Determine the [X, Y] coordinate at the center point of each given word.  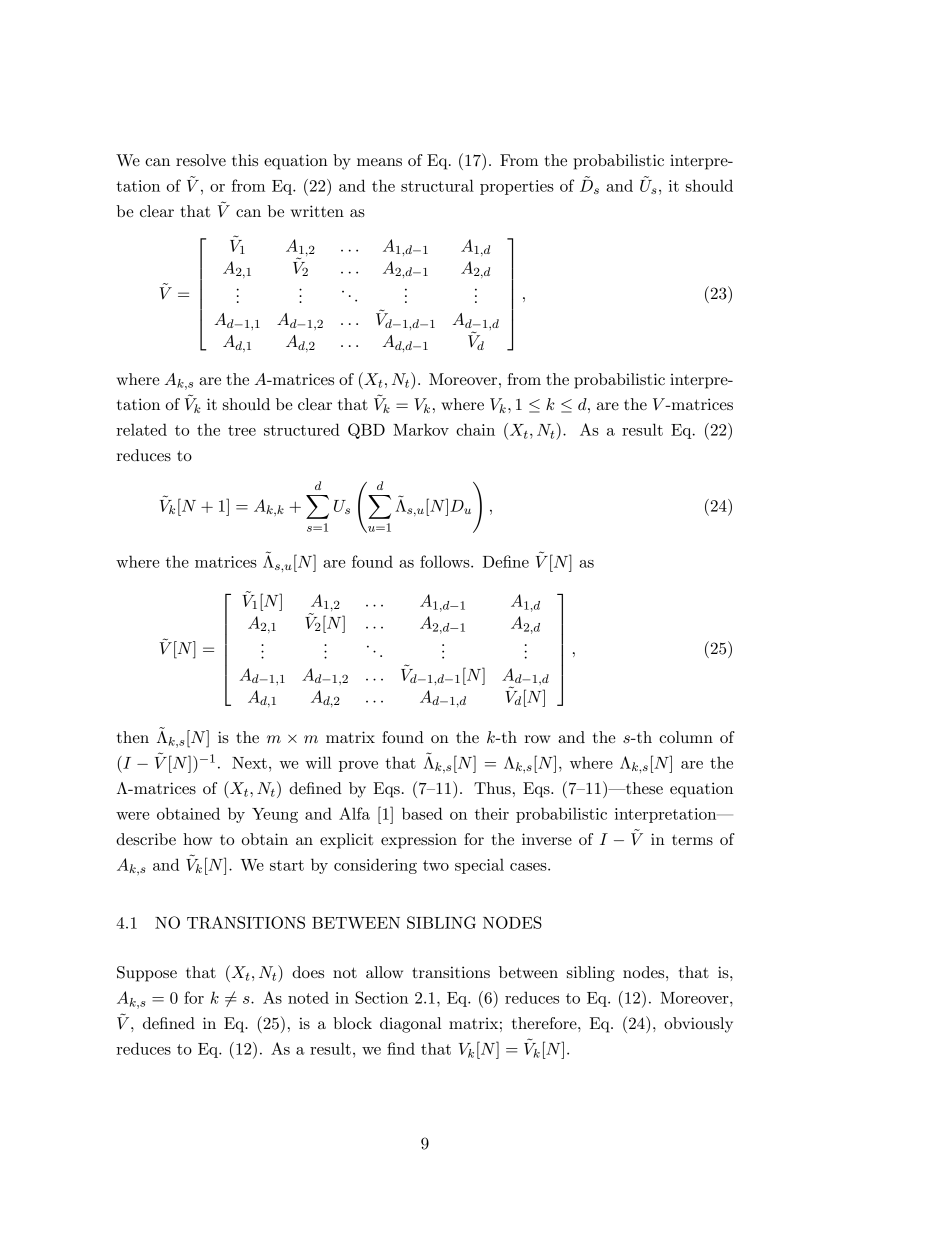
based [422, 813]
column [686, 737]
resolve [201, 160]
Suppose [147, 974]
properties [517, 187]
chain [475, 429]
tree [242, 430]
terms [692, 840]
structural [437, 185]
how [197, 839]
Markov [421, 429]
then [133, 737]
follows [446, 561]
